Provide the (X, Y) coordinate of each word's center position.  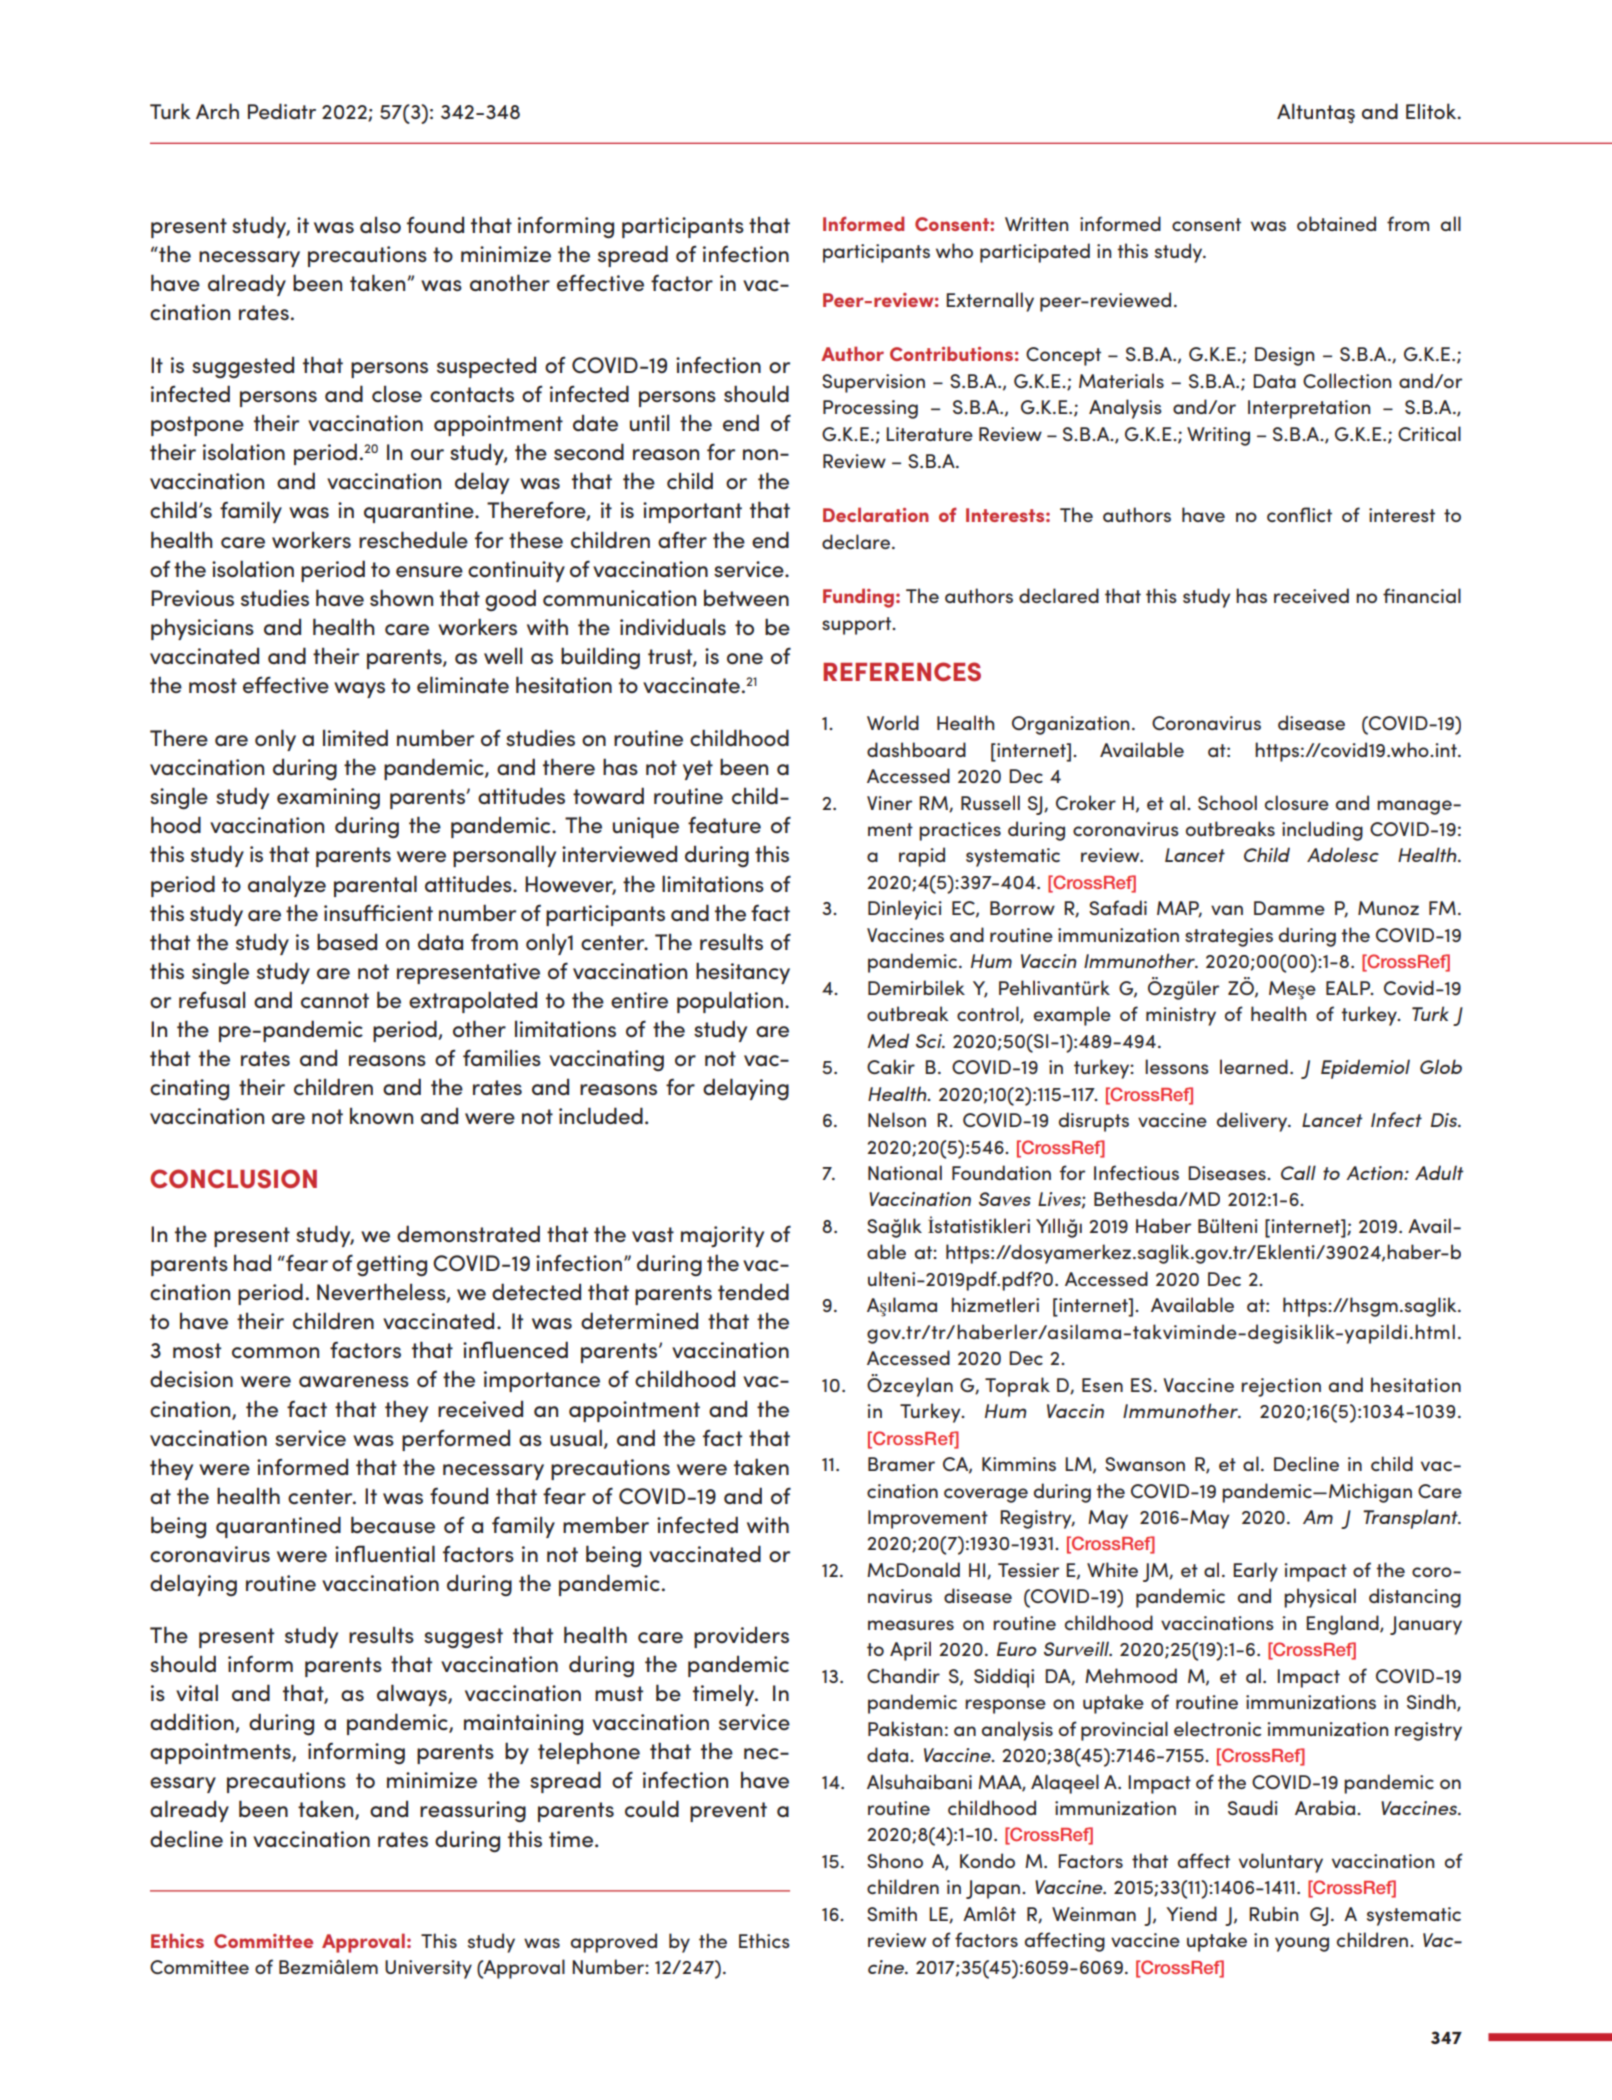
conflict (1299, 514)
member (606, 1524)
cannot (335, 1001)
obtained (1336, 223)
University (428, 1969)
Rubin (1274, 1913)
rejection (1281, 1387)
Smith (892, 1913)
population (730, 1002)
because (393, 1525)
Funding (858, 598)
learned (1254, 1066)
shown (401, 598)
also (380, 224)
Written (1037, 224)
